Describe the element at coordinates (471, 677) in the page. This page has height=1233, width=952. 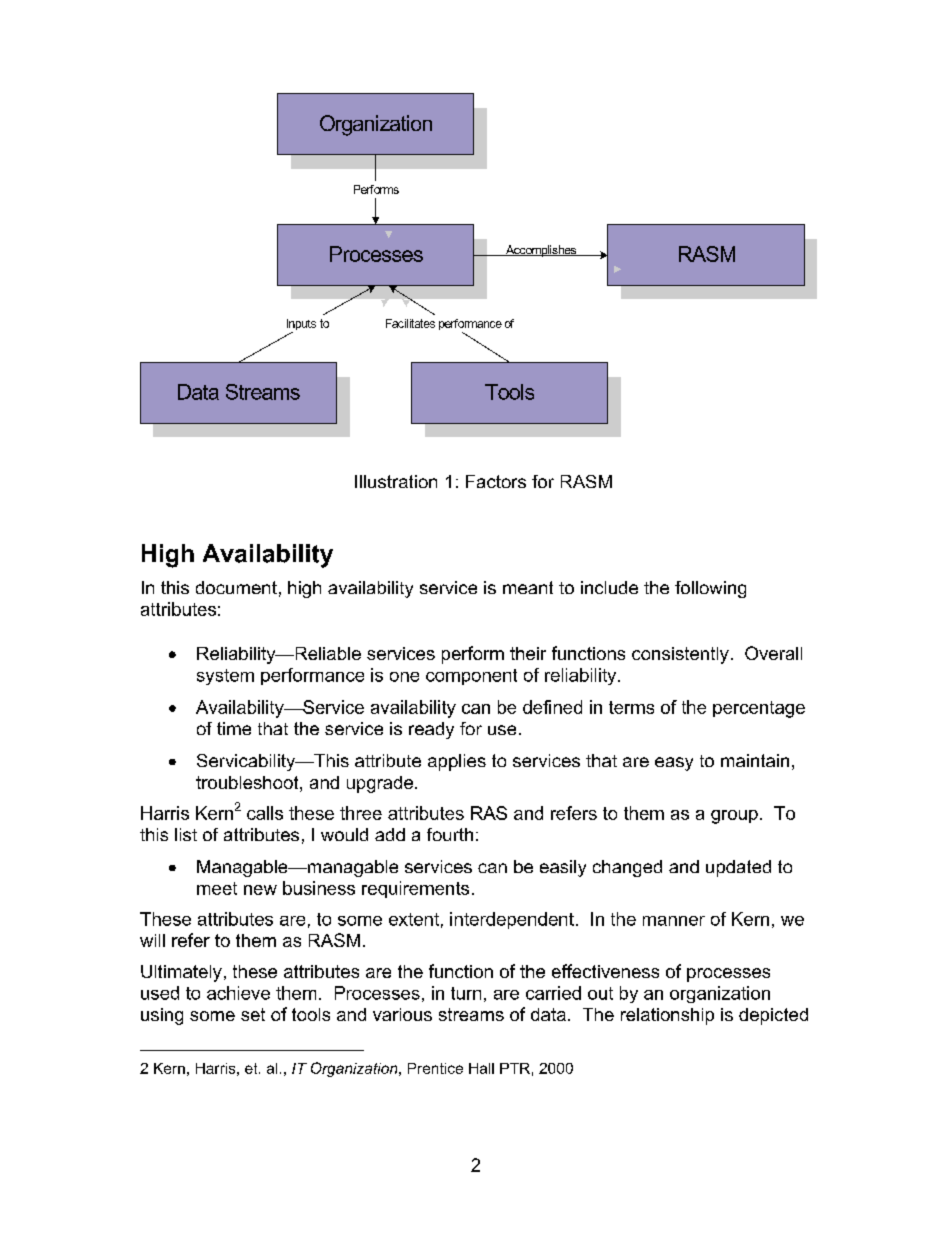
I see `component` at that location.
